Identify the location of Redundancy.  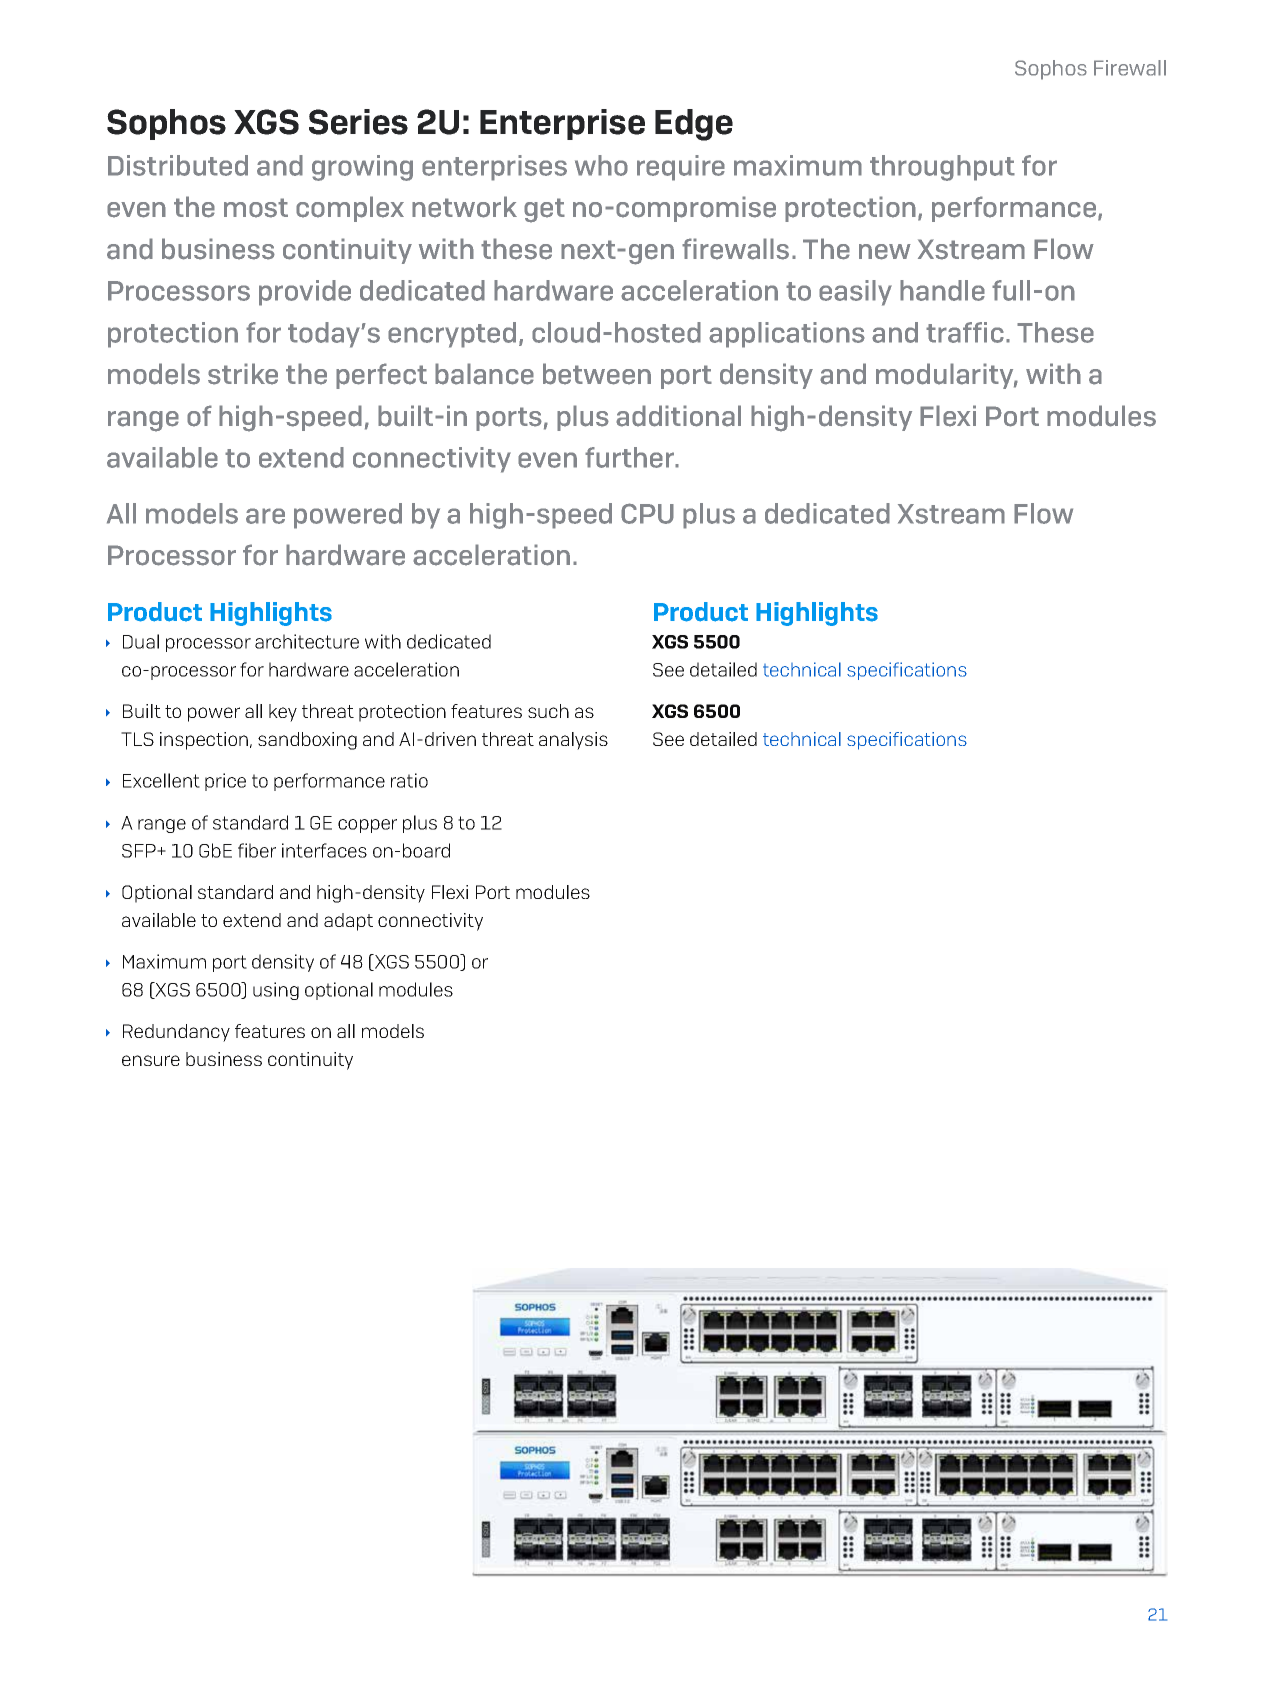
(176, 1033).
